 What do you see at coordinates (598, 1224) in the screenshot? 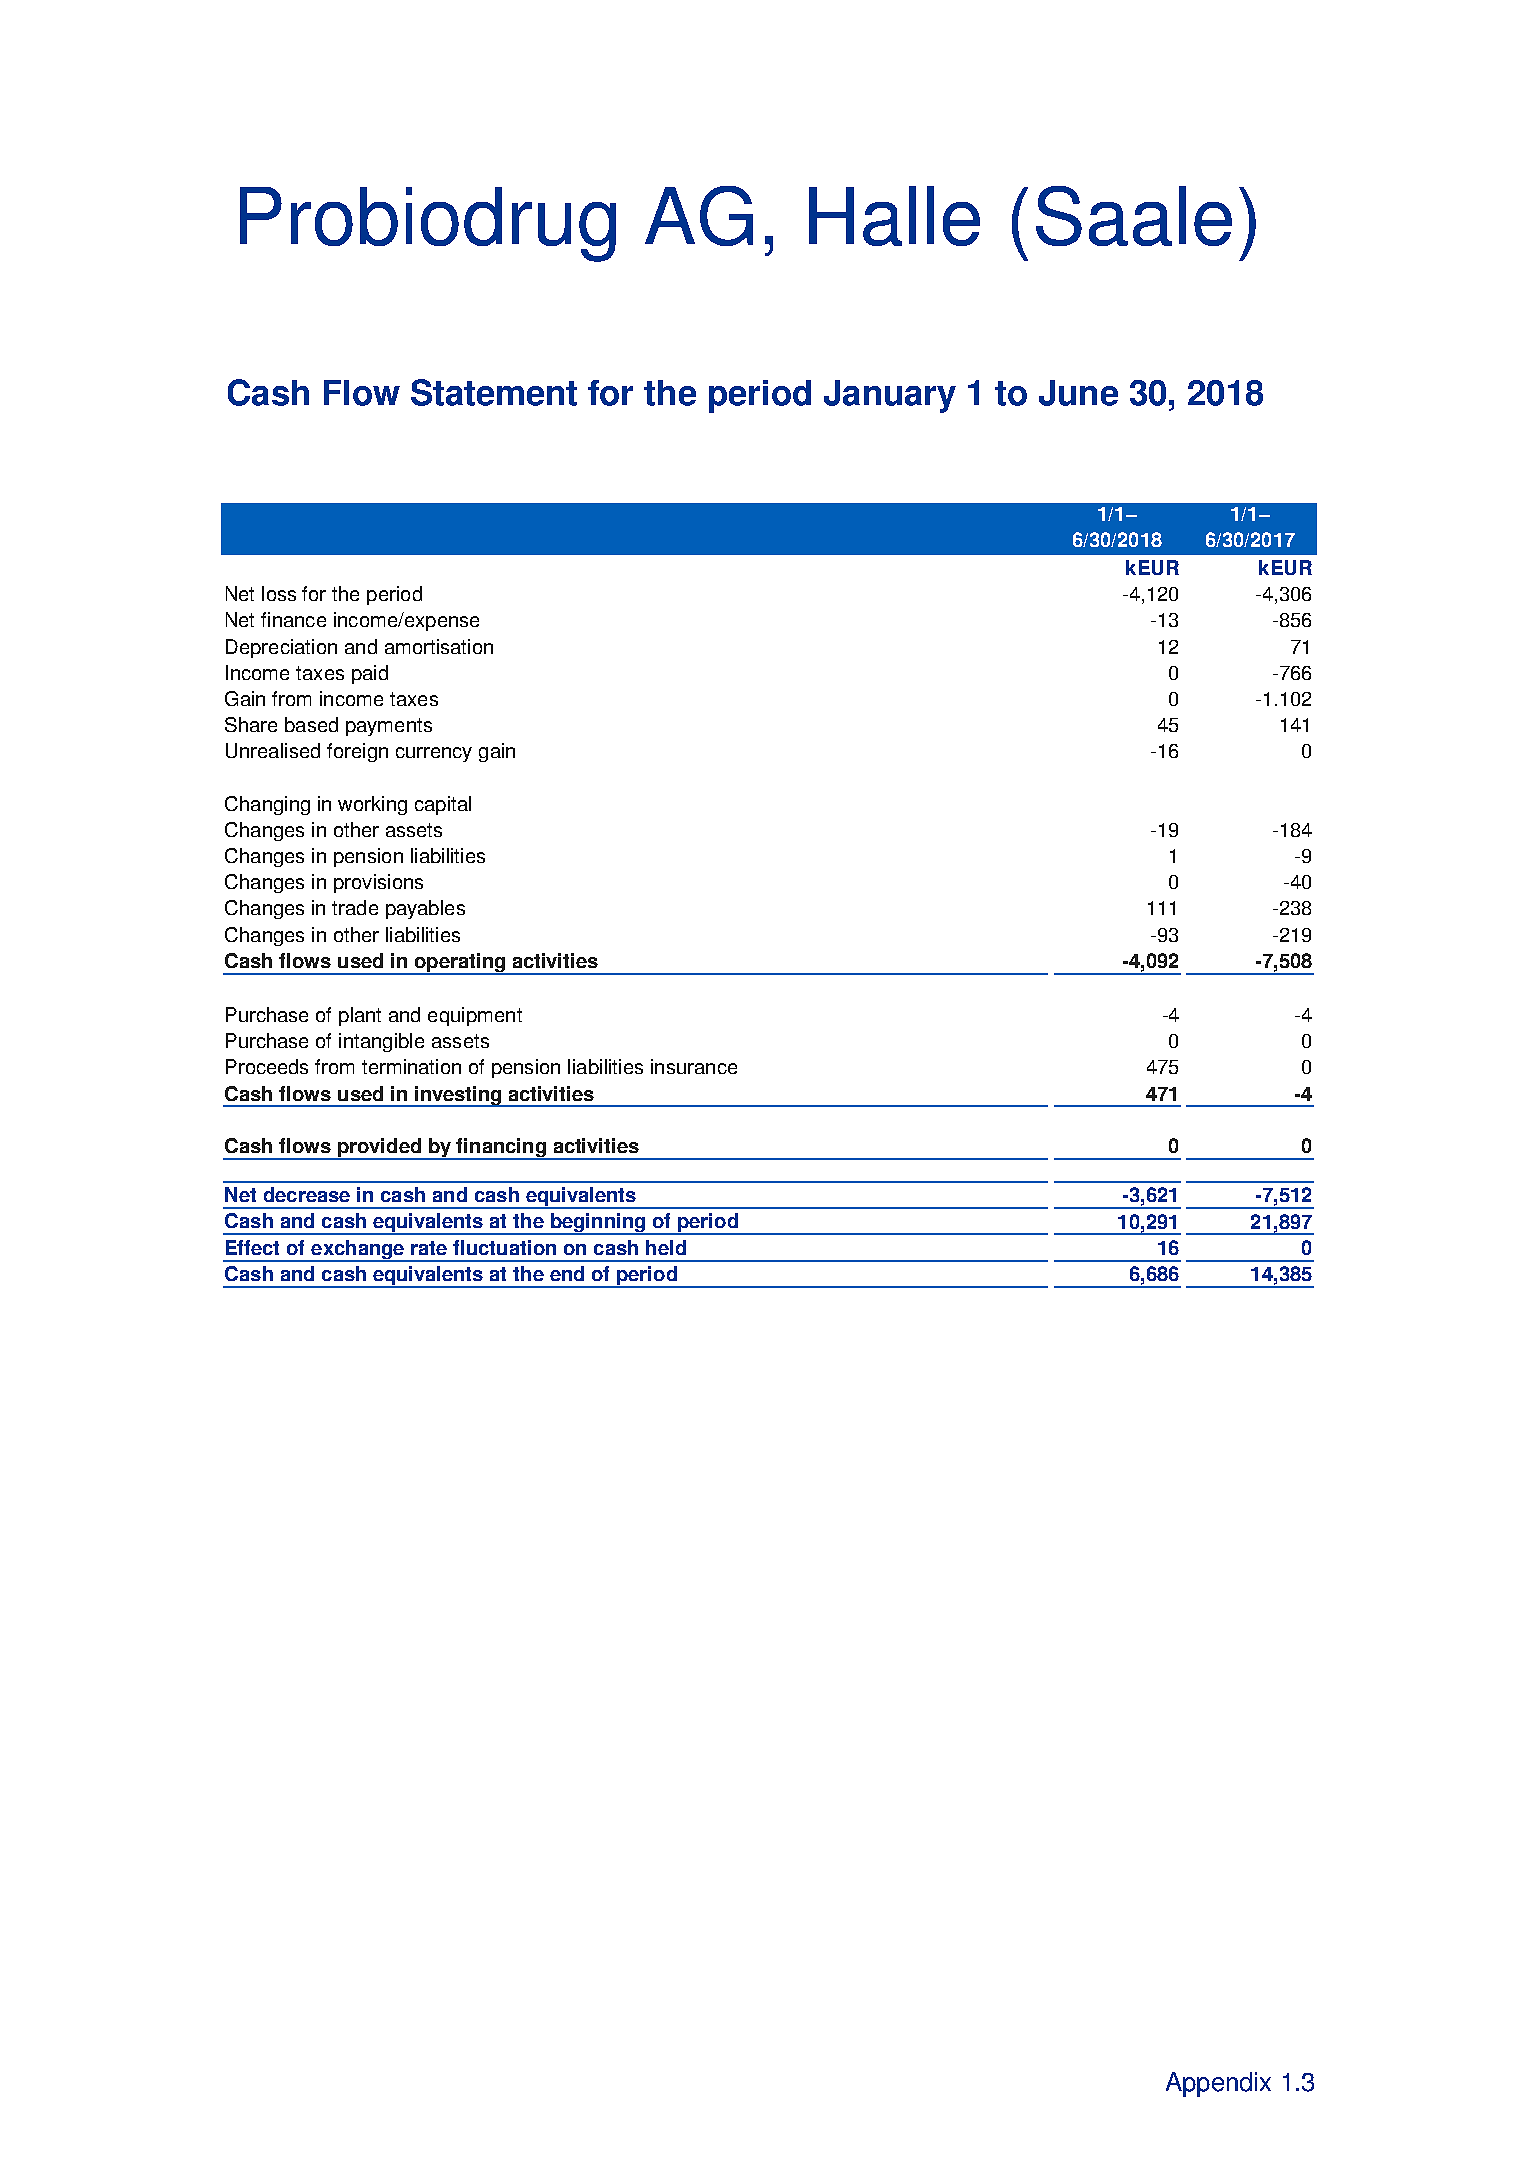
I see `beginning` at bounding box center [598, 1224].
